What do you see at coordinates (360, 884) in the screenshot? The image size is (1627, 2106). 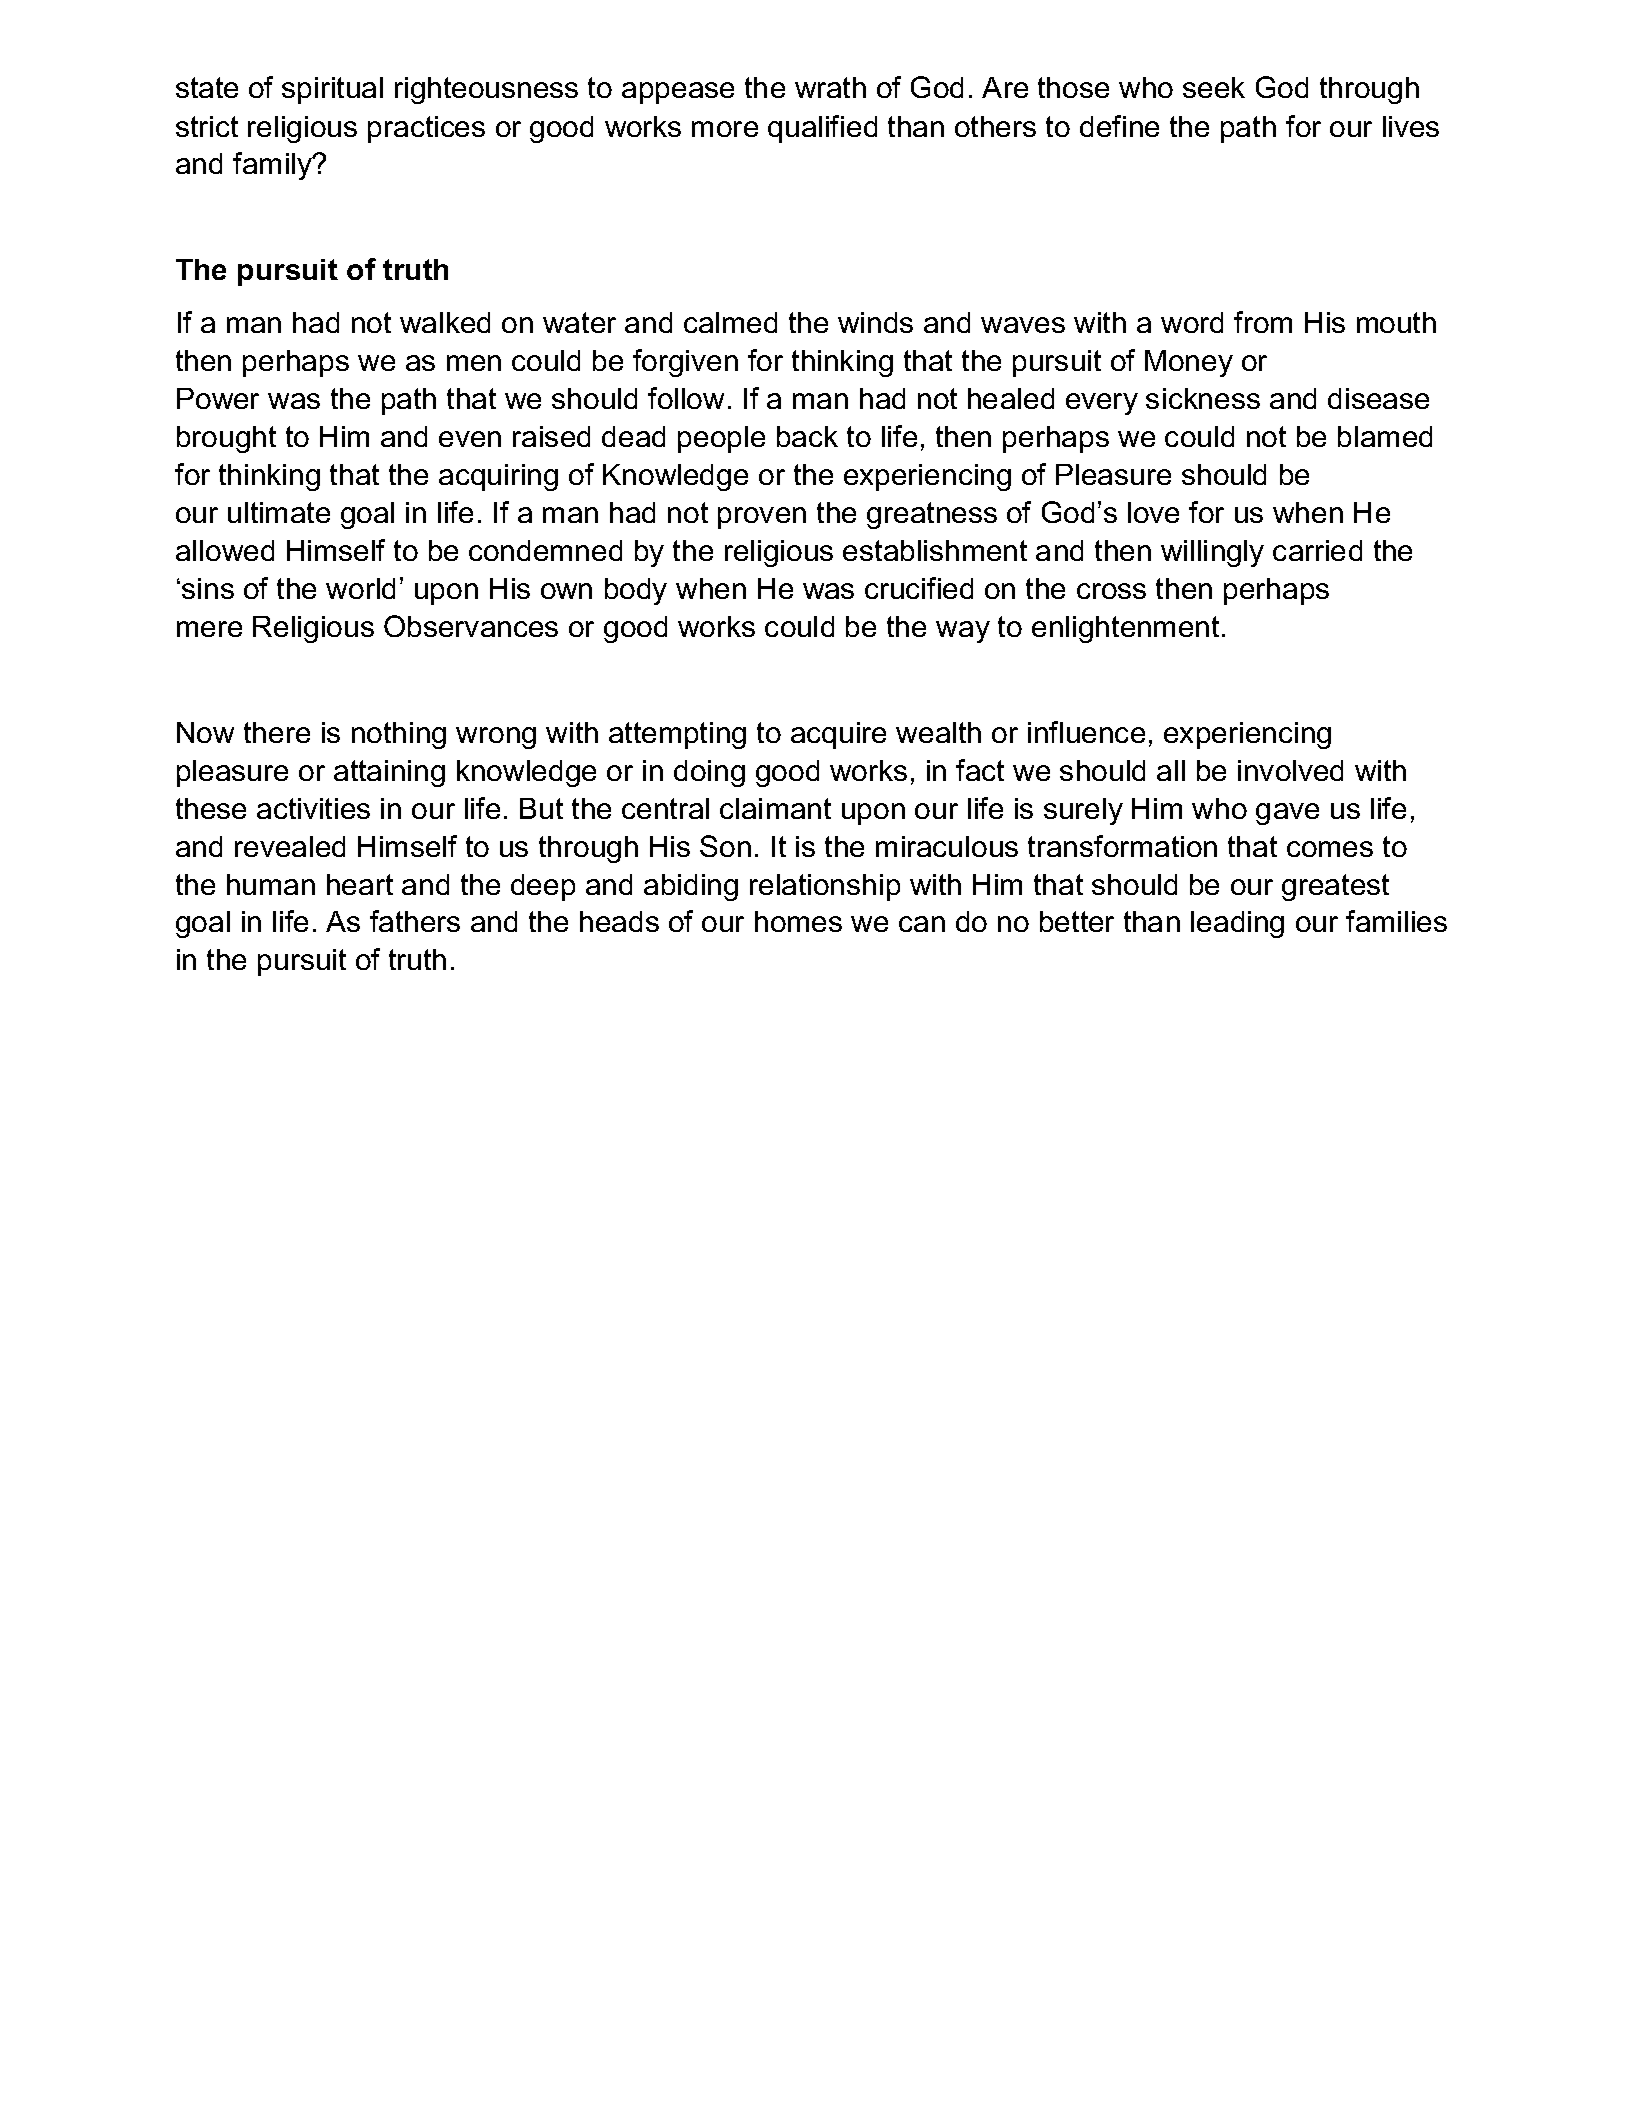 I see `heart` at bounding box center [360, 884].
